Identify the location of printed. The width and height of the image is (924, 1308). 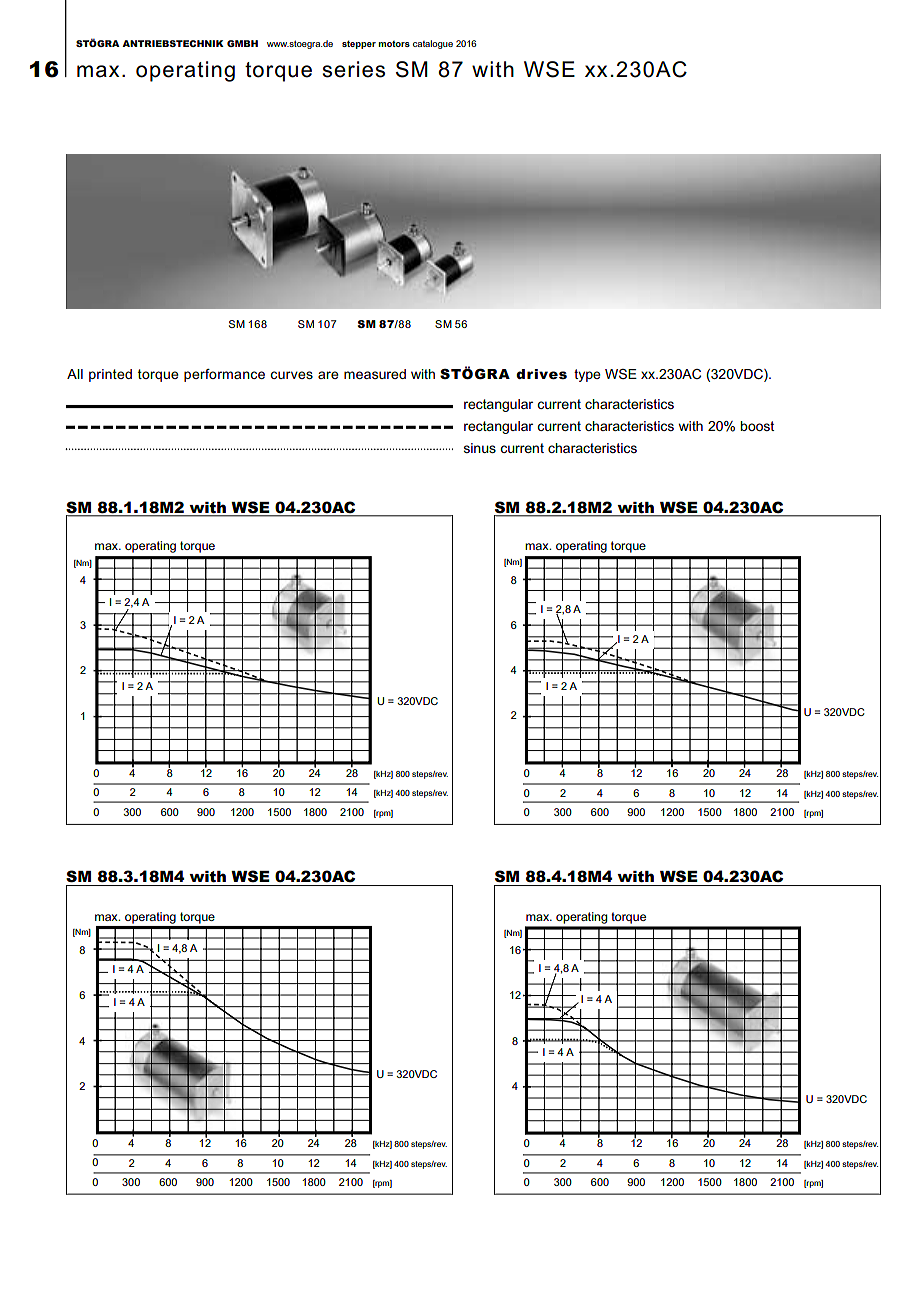
(110, 375).
